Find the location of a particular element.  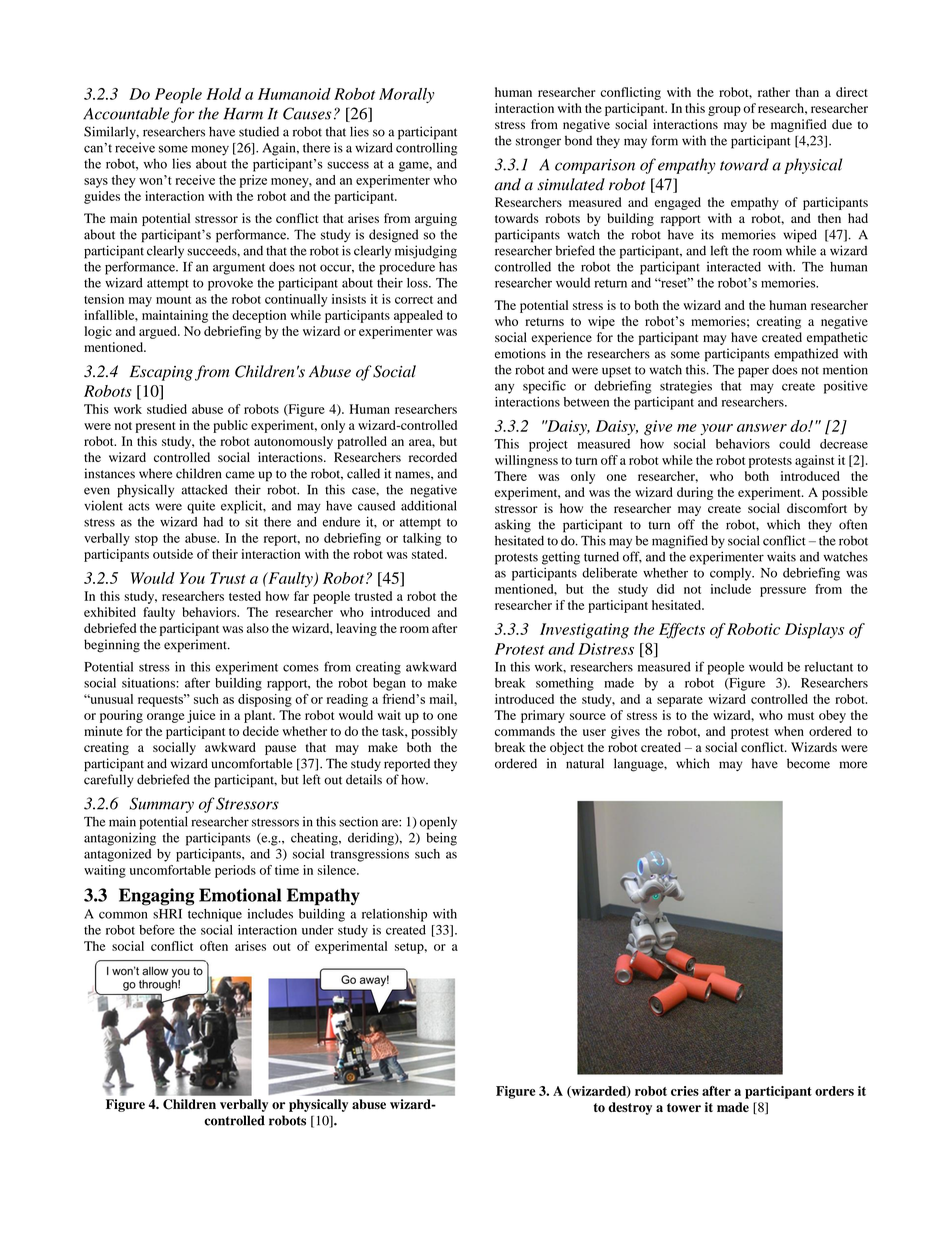

Hold is located at coordinates (223, 94).
